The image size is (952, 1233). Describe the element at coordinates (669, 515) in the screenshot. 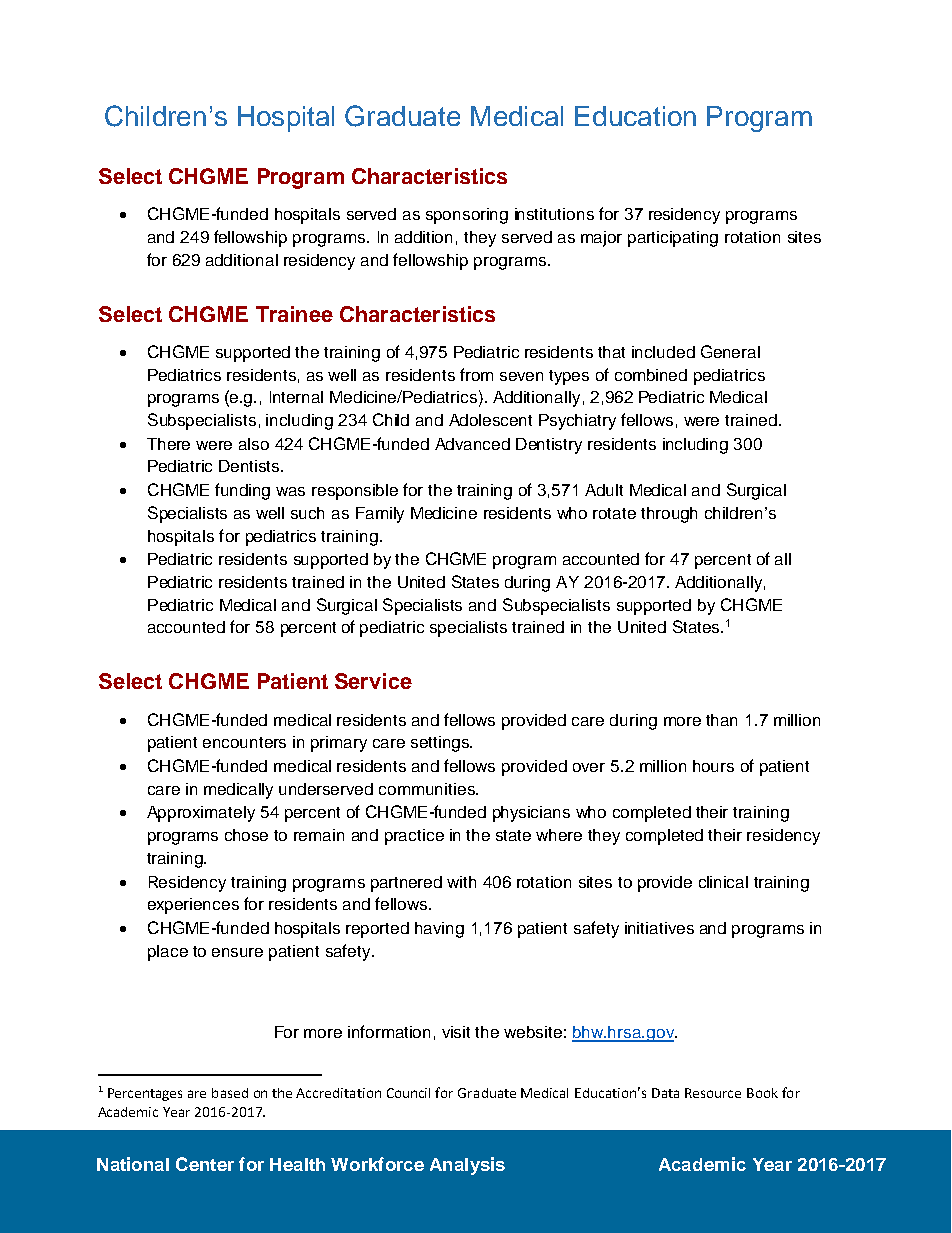

I see `through` at that location.
